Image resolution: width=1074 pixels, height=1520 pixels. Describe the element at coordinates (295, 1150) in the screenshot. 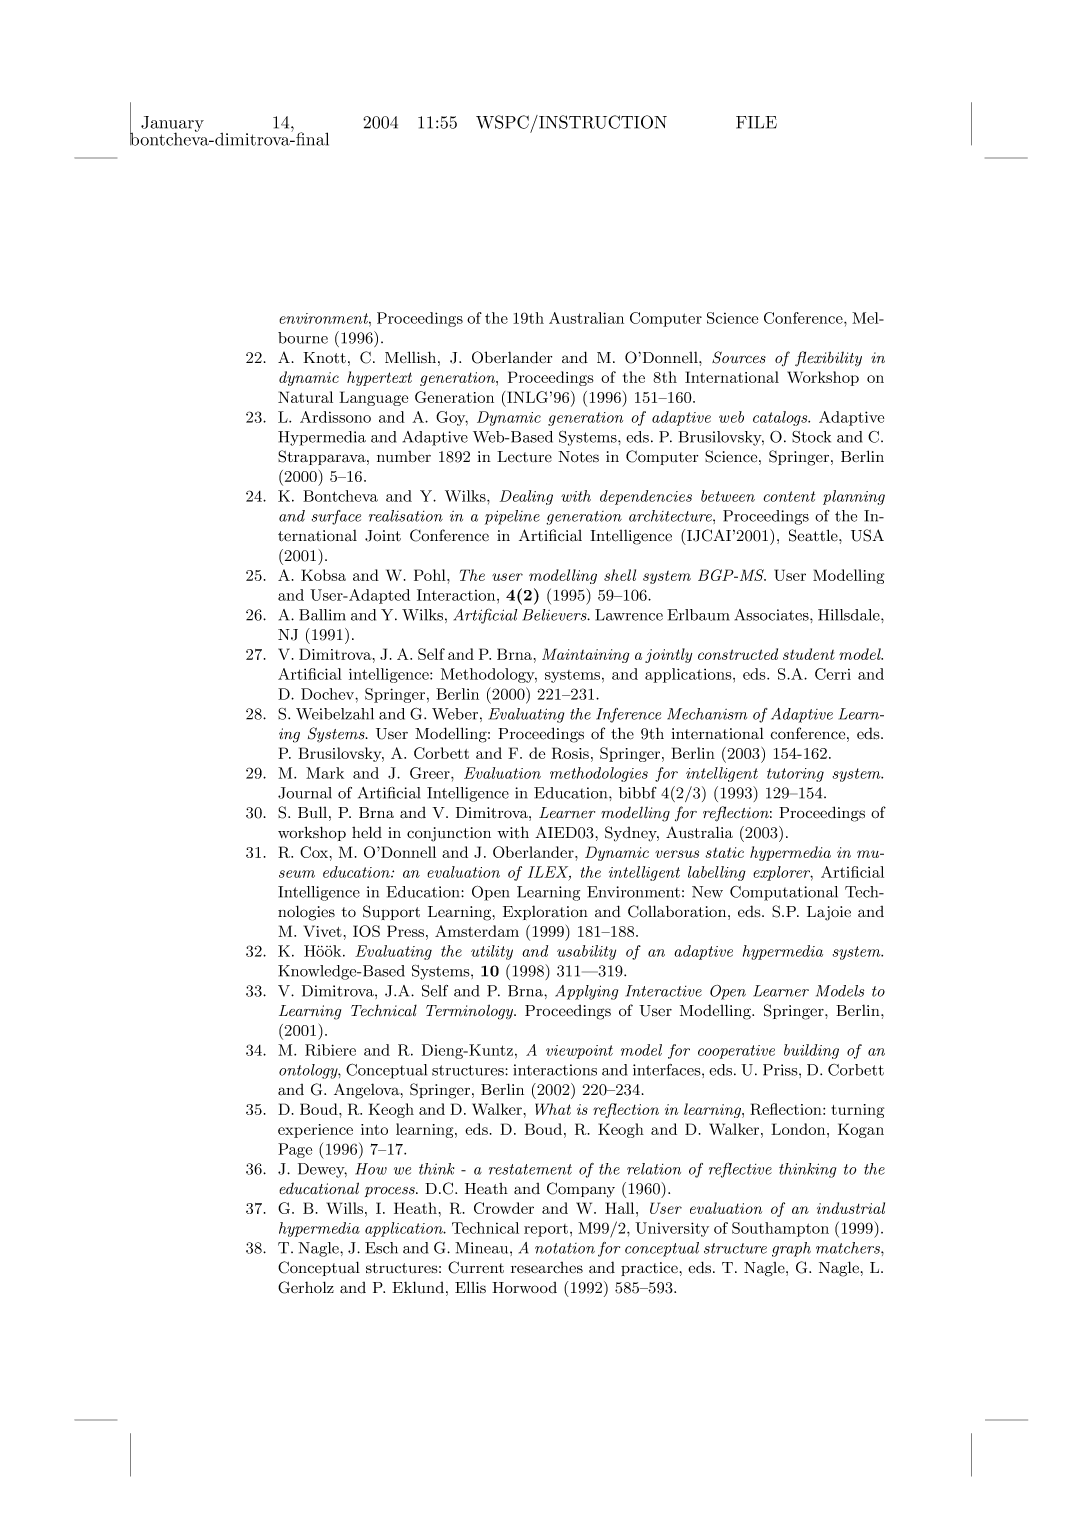

I see `Page` at that location.
